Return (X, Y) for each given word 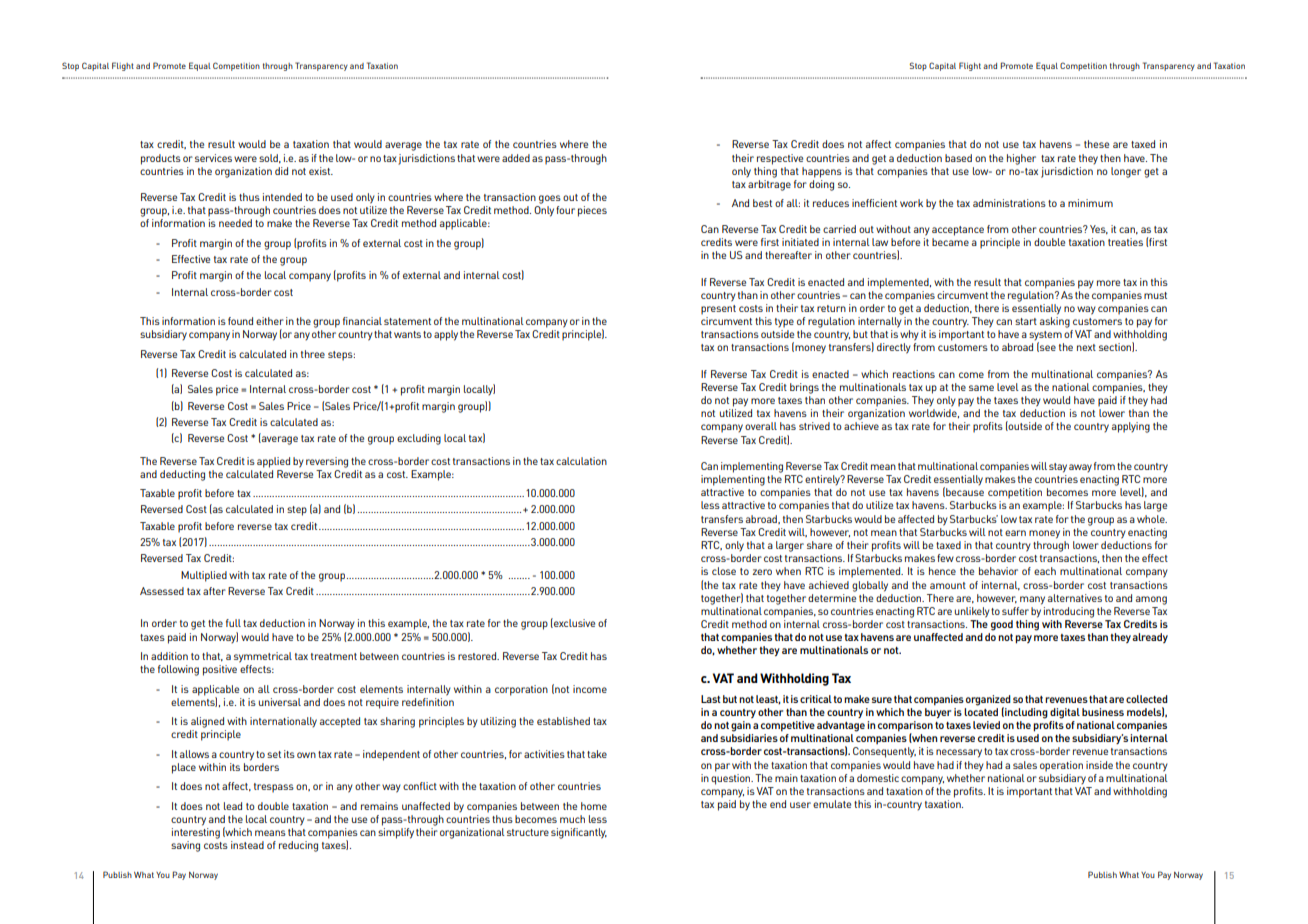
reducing (298, 846)
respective (780, 159)
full (233, 623)
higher (1021, 159)
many (1032, 600)
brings (804, 388)
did (281, 171)
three (313, 354)
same (981, 388)
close (724, 571)
